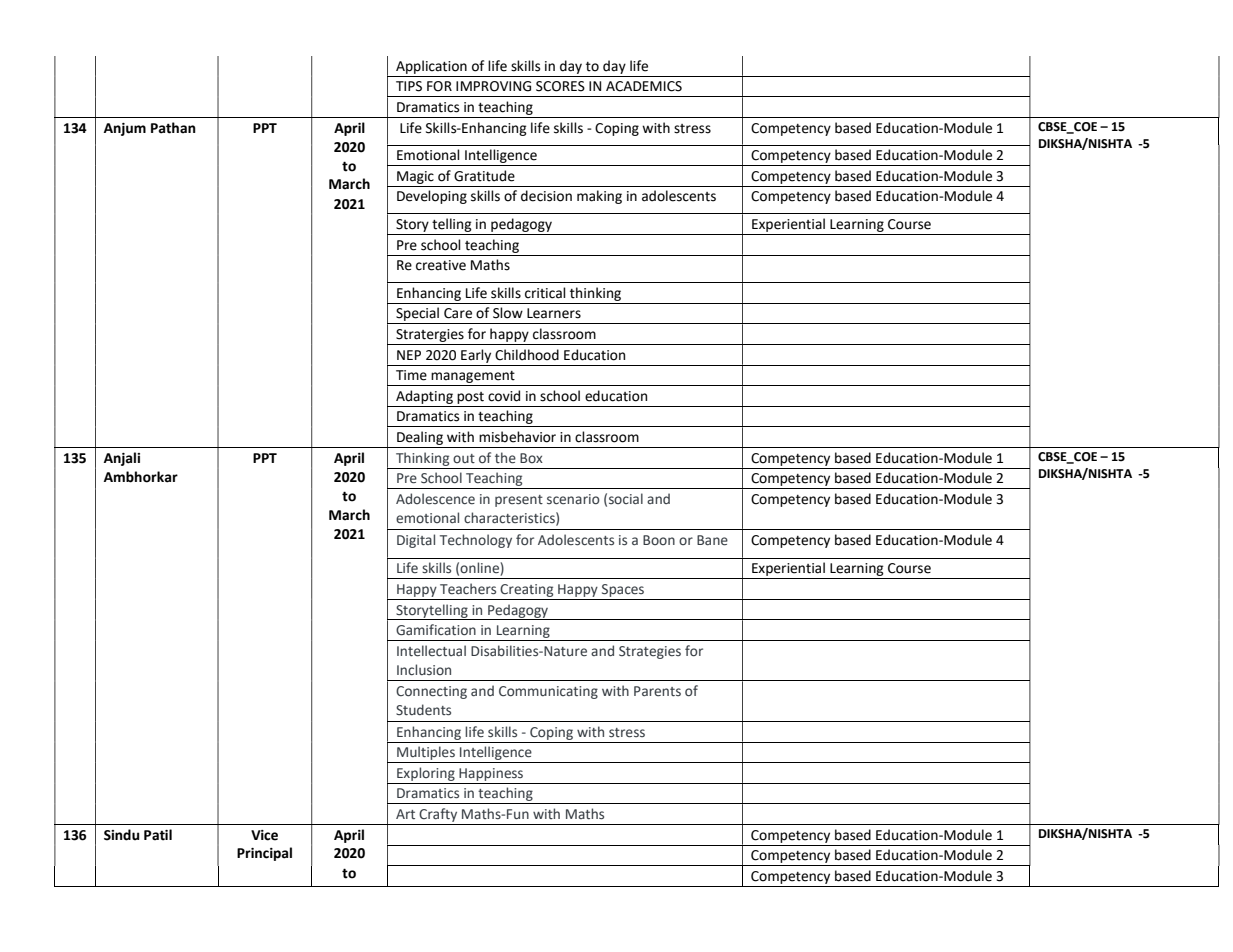 Image resolution: width=1233 pixels, height=952 pixels. What do you see at coordinates (158, 835) in the screenshot?
I see `Patil` at bounding box center [158, 835].
